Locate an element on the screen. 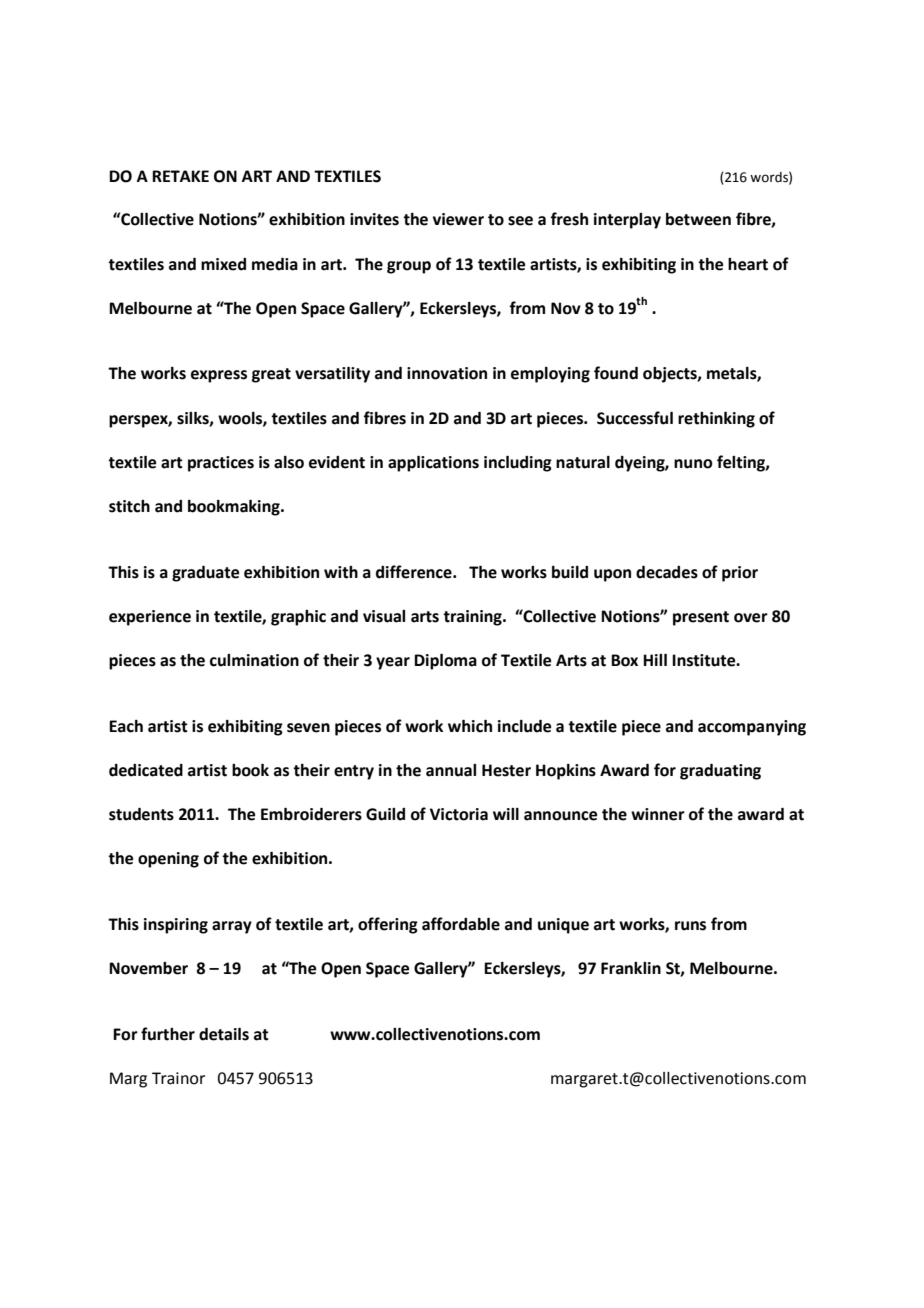 The height and width of the screenshot is (1308, 924). Each is located at coordinates (126, 726).
